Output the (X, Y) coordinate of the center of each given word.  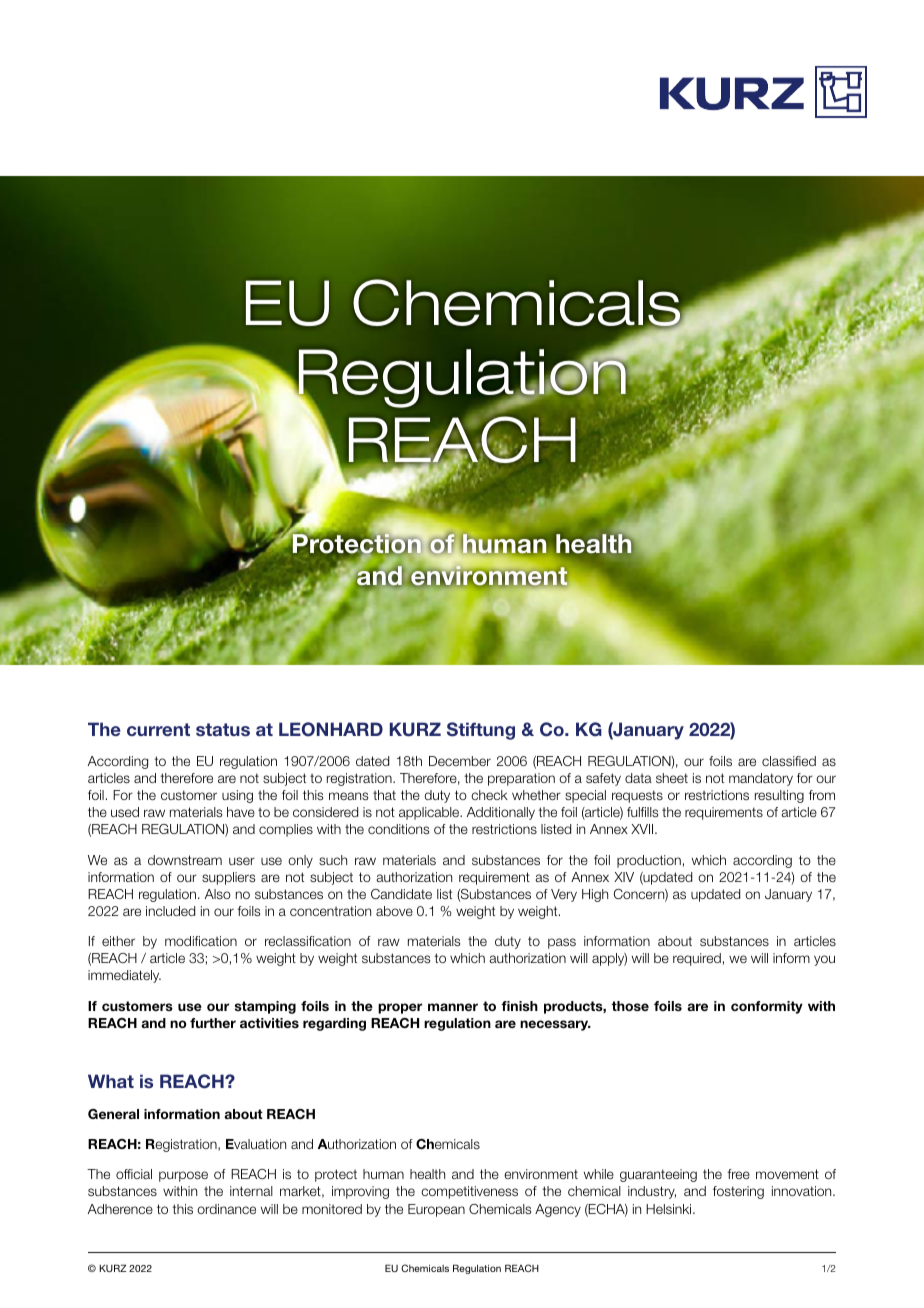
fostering (738, 1192)
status (223, 729)
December (460, 761)
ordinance (226, 1209)
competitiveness (469, 1192)
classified (789, 761)
